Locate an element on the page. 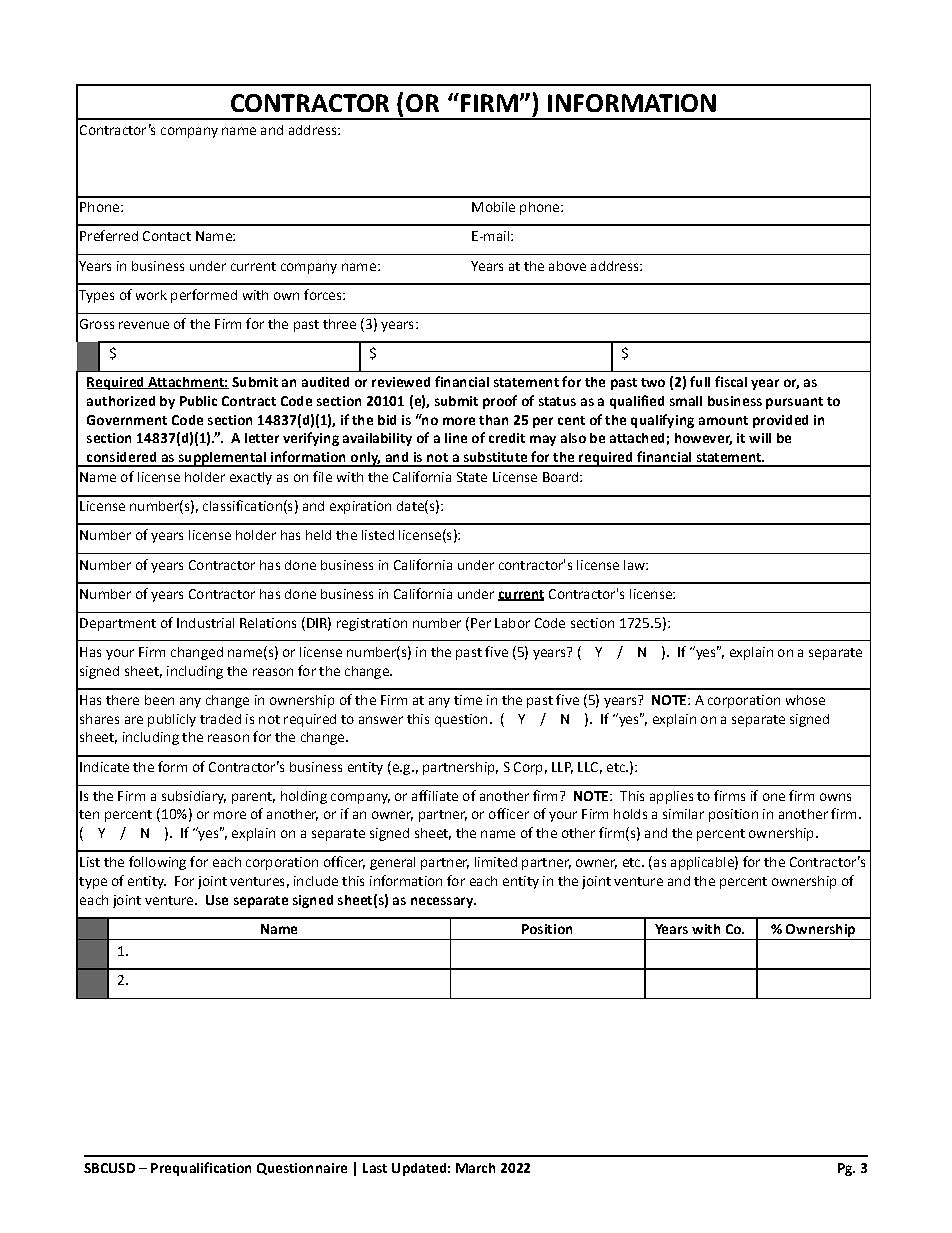 The height and width of the page is (1233, 952). Prequalification is located at coordinates (201, 1169).
